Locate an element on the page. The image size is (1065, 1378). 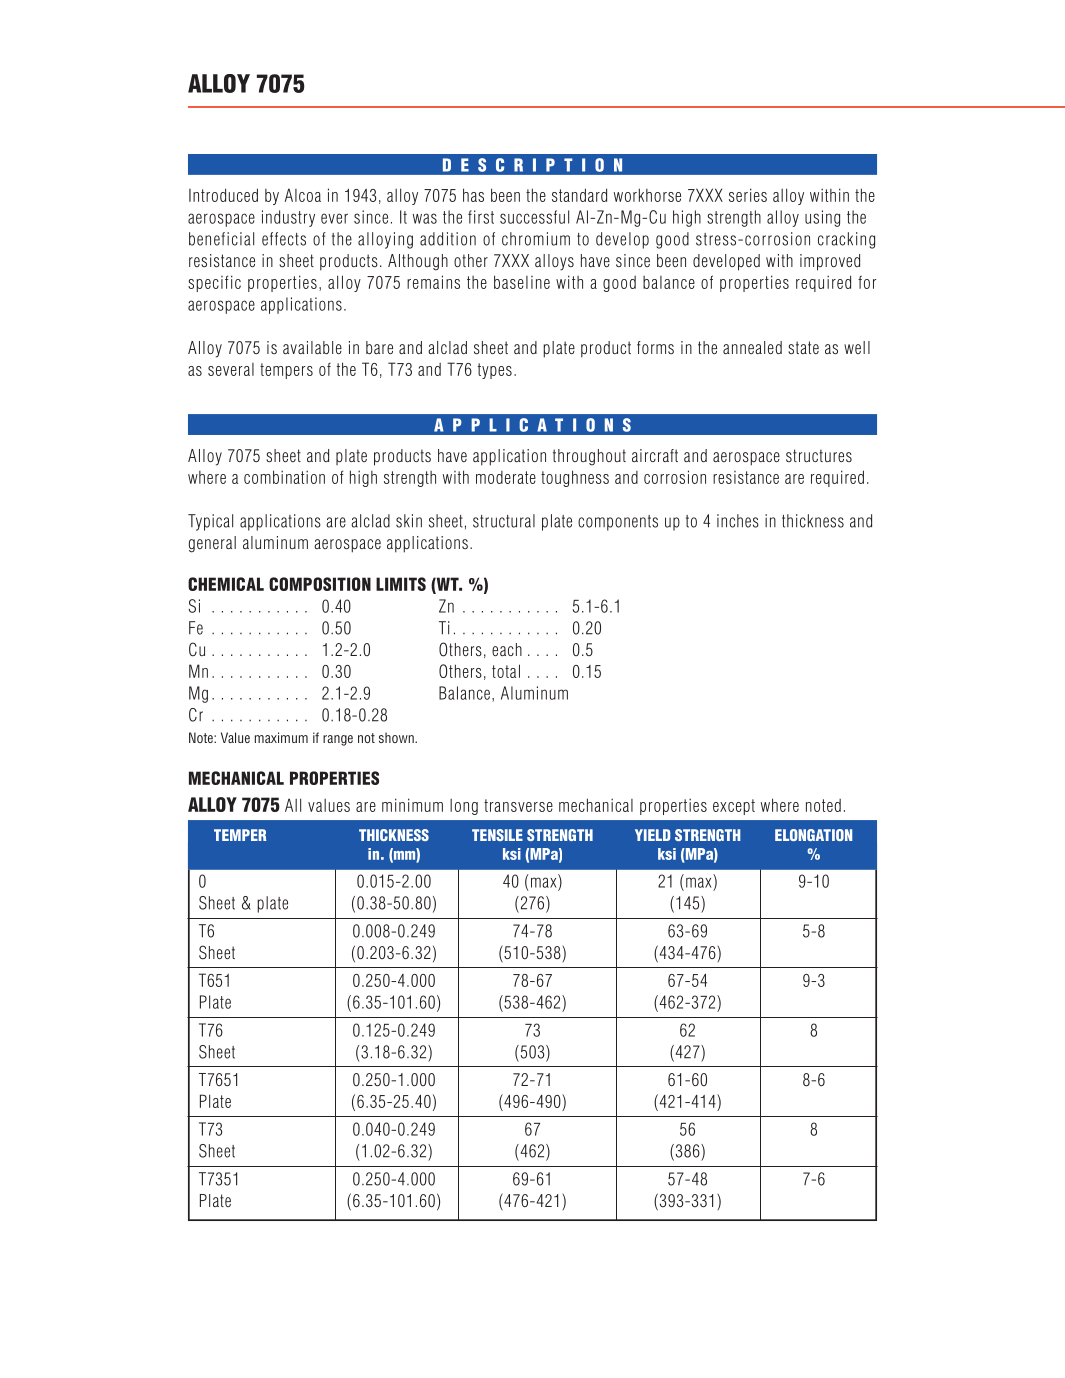
total is located at coordinates (506, 671).
